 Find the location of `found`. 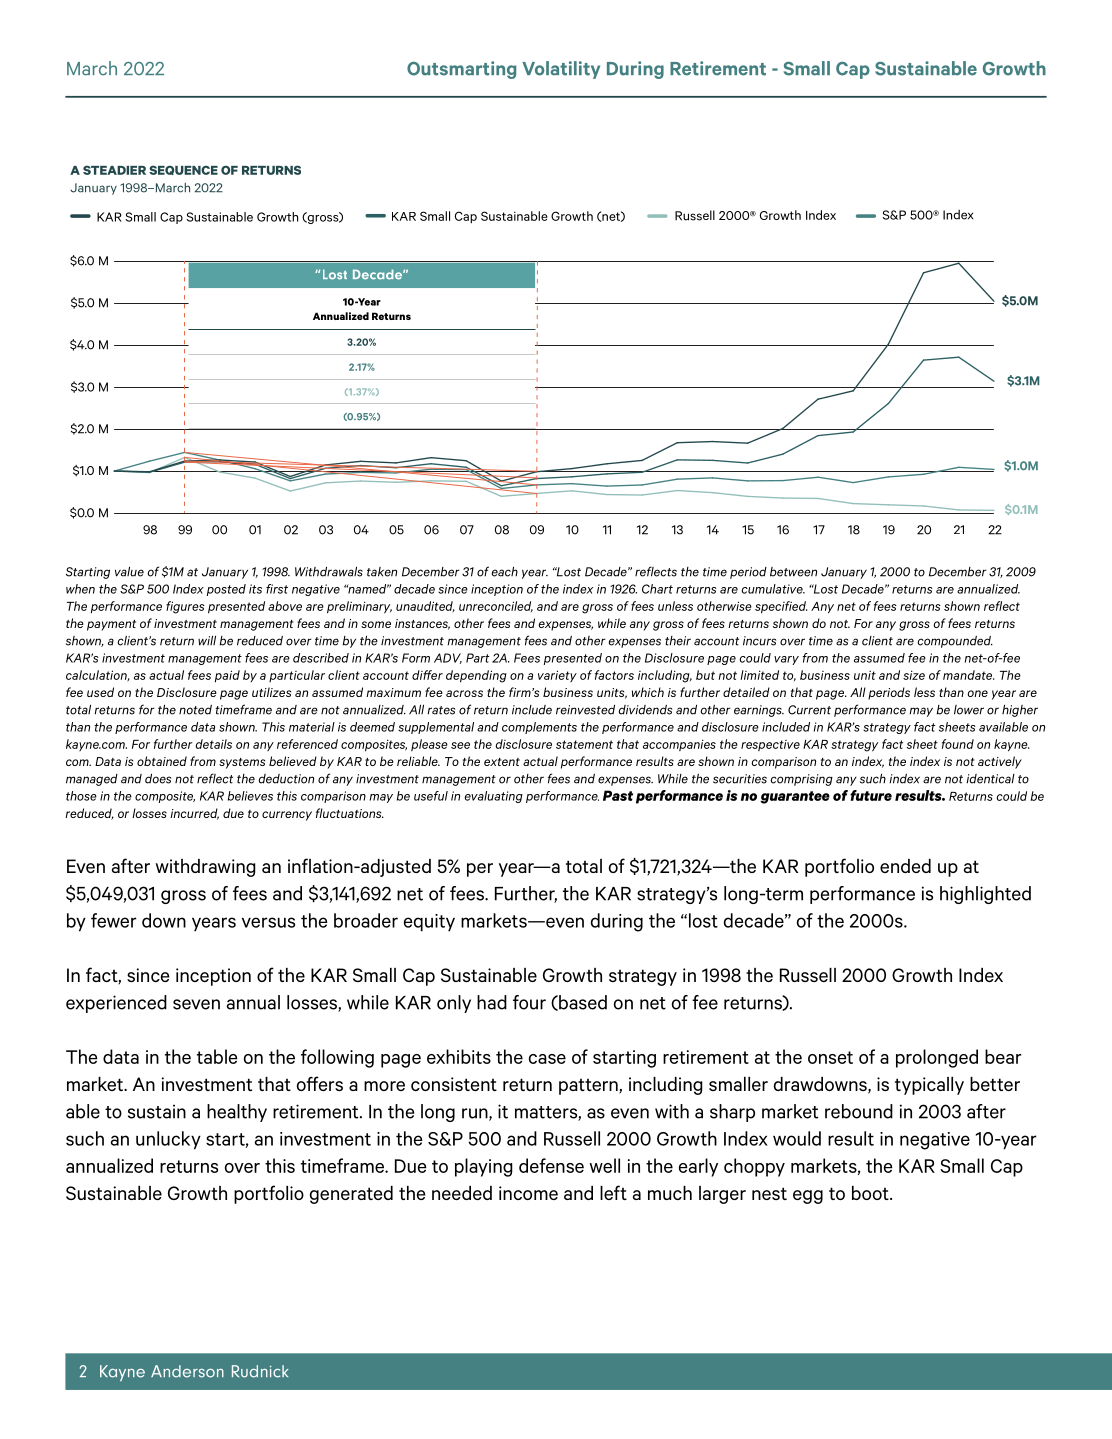

found is located at coordinates (958, 744).
